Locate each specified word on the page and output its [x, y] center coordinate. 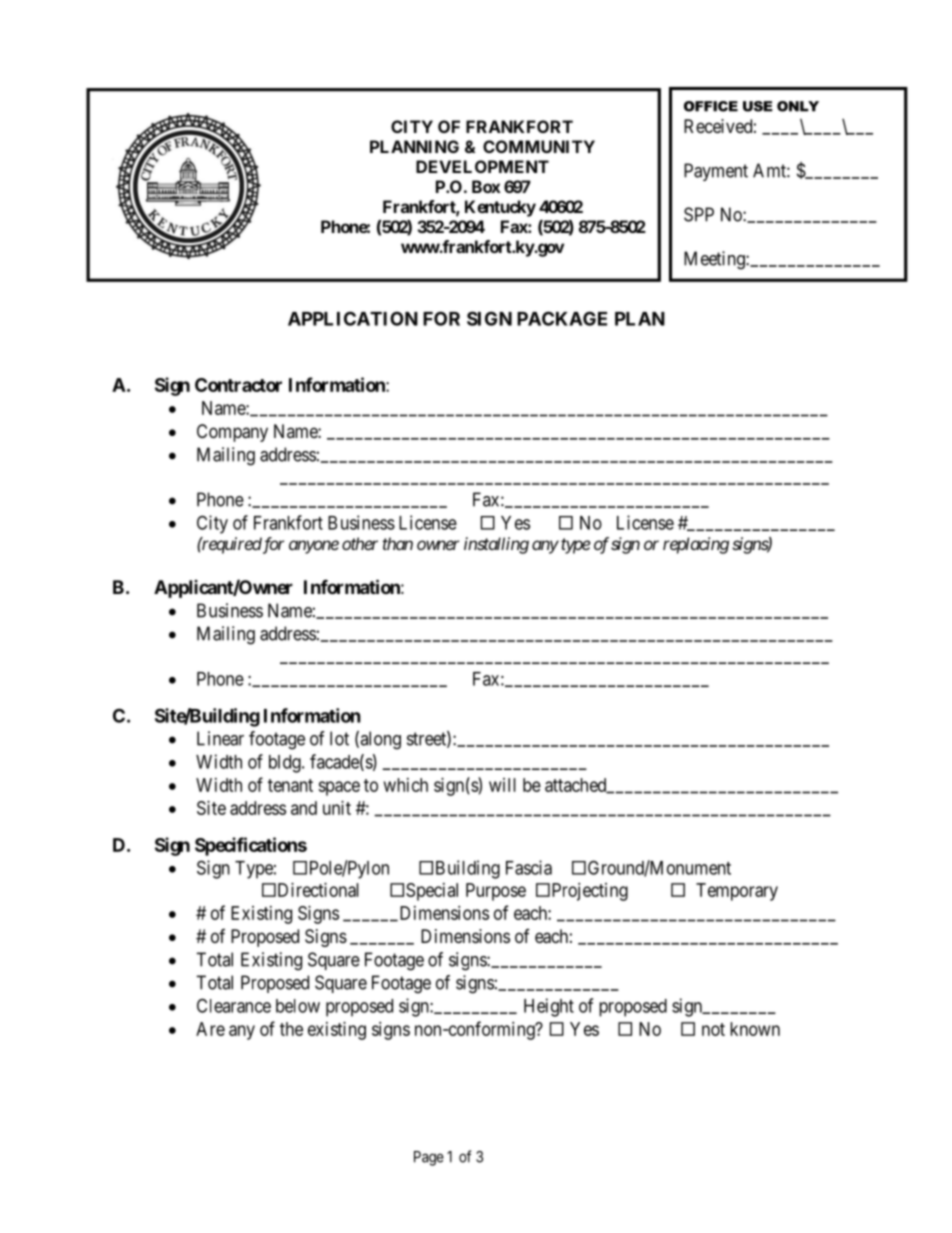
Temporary [737, 892]
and [304, 808]
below [298, 1006]
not [713, 1029]
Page [429, 1158]
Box [486, 186]
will [502, 785]
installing [496, 545]
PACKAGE [562, 318]
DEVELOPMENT [482, 166]
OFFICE [711, 106]
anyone [314, 547]
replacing [696, 545]
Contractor [238, 385]
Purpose [496, 892]
